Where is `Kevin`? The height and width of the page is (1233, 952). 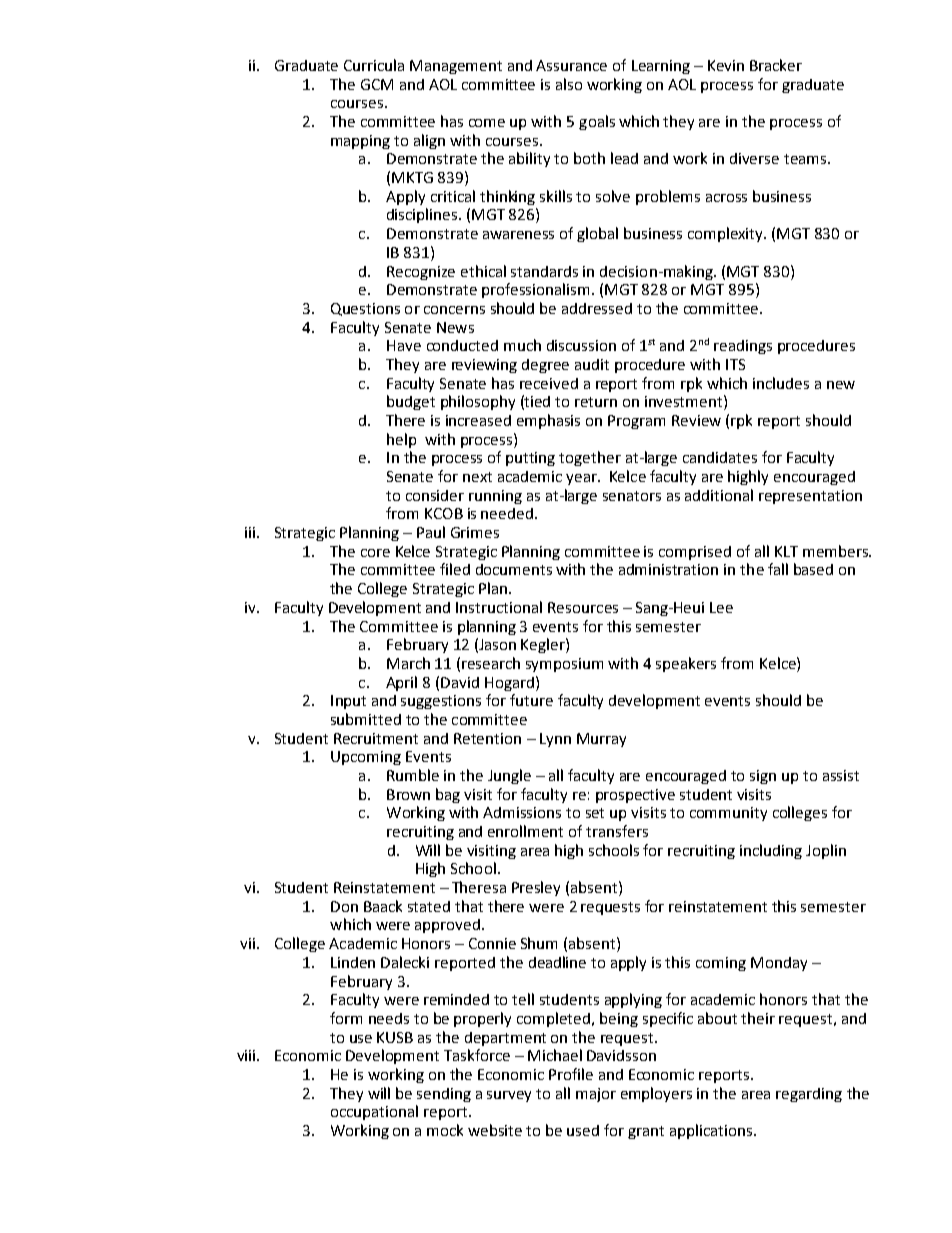
Kevin is located at coordinates (726, 65).
